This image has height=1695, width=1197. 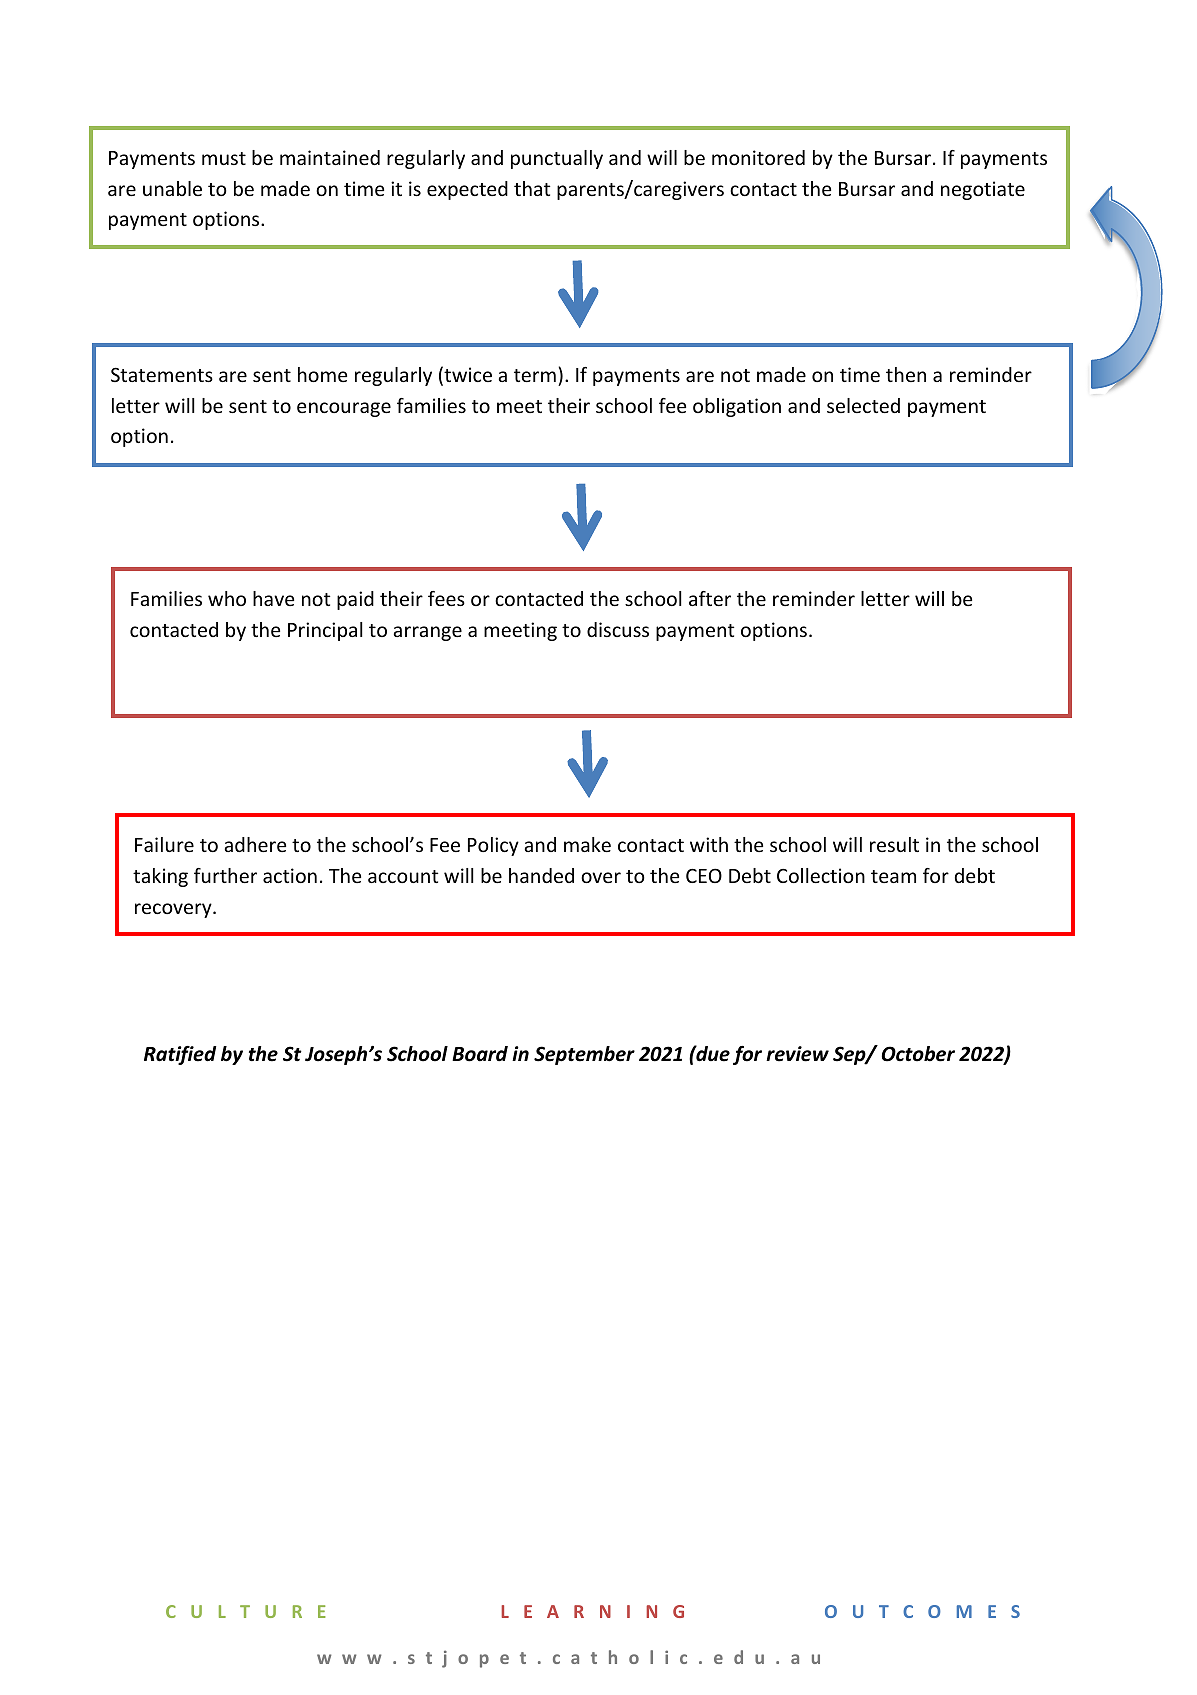 I want to click on must, so click(x=224, y=158).
